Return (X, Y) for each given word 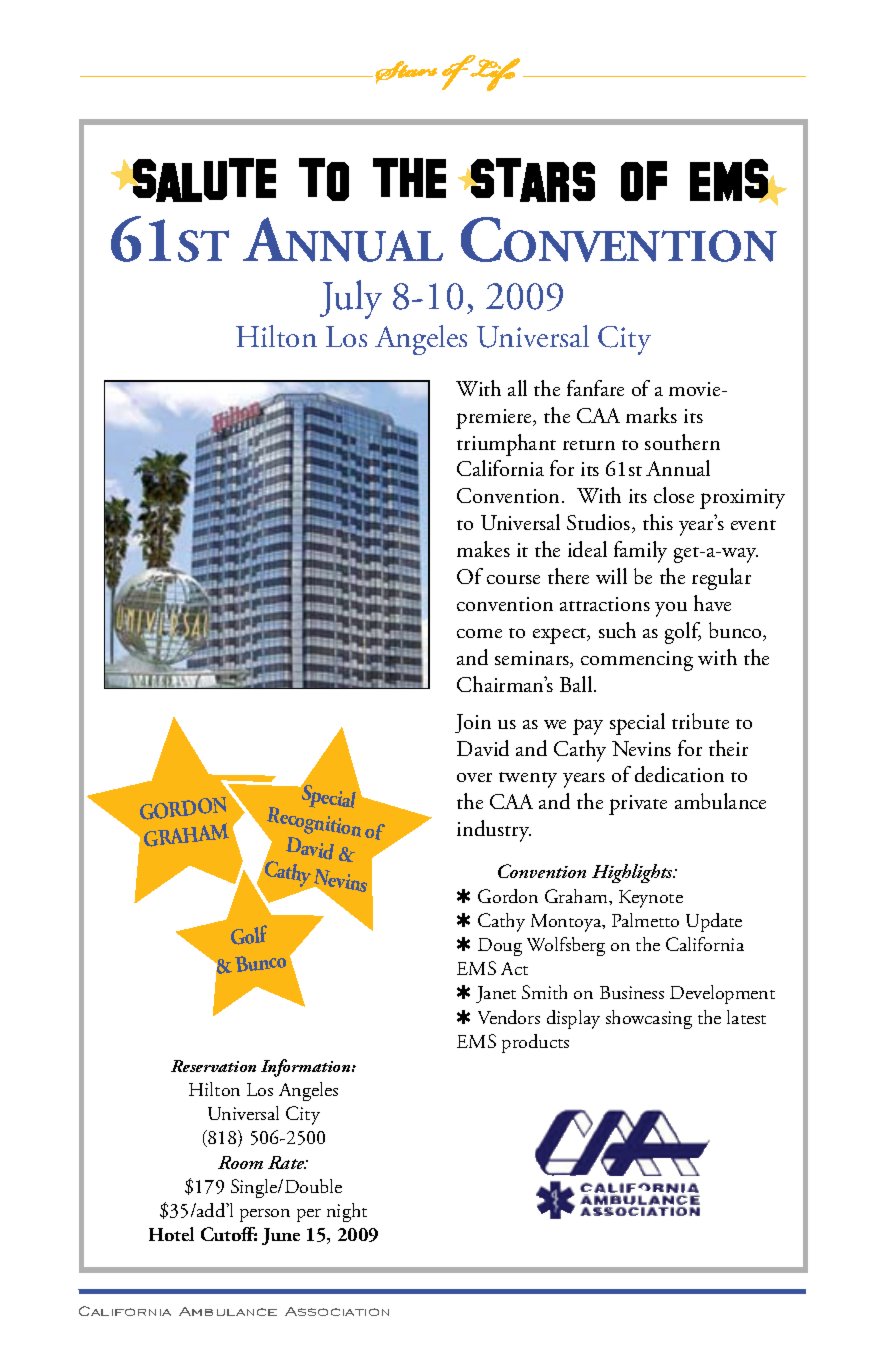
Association (337, 1311)
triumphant (506, 445)
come (479, 633)
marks (651, 415)
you (671, 609)
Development (722, 994)
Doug (500, 947)
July (351, 299)
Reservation (213, 1066)
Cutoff (229, 1234)
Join (473, 723)
